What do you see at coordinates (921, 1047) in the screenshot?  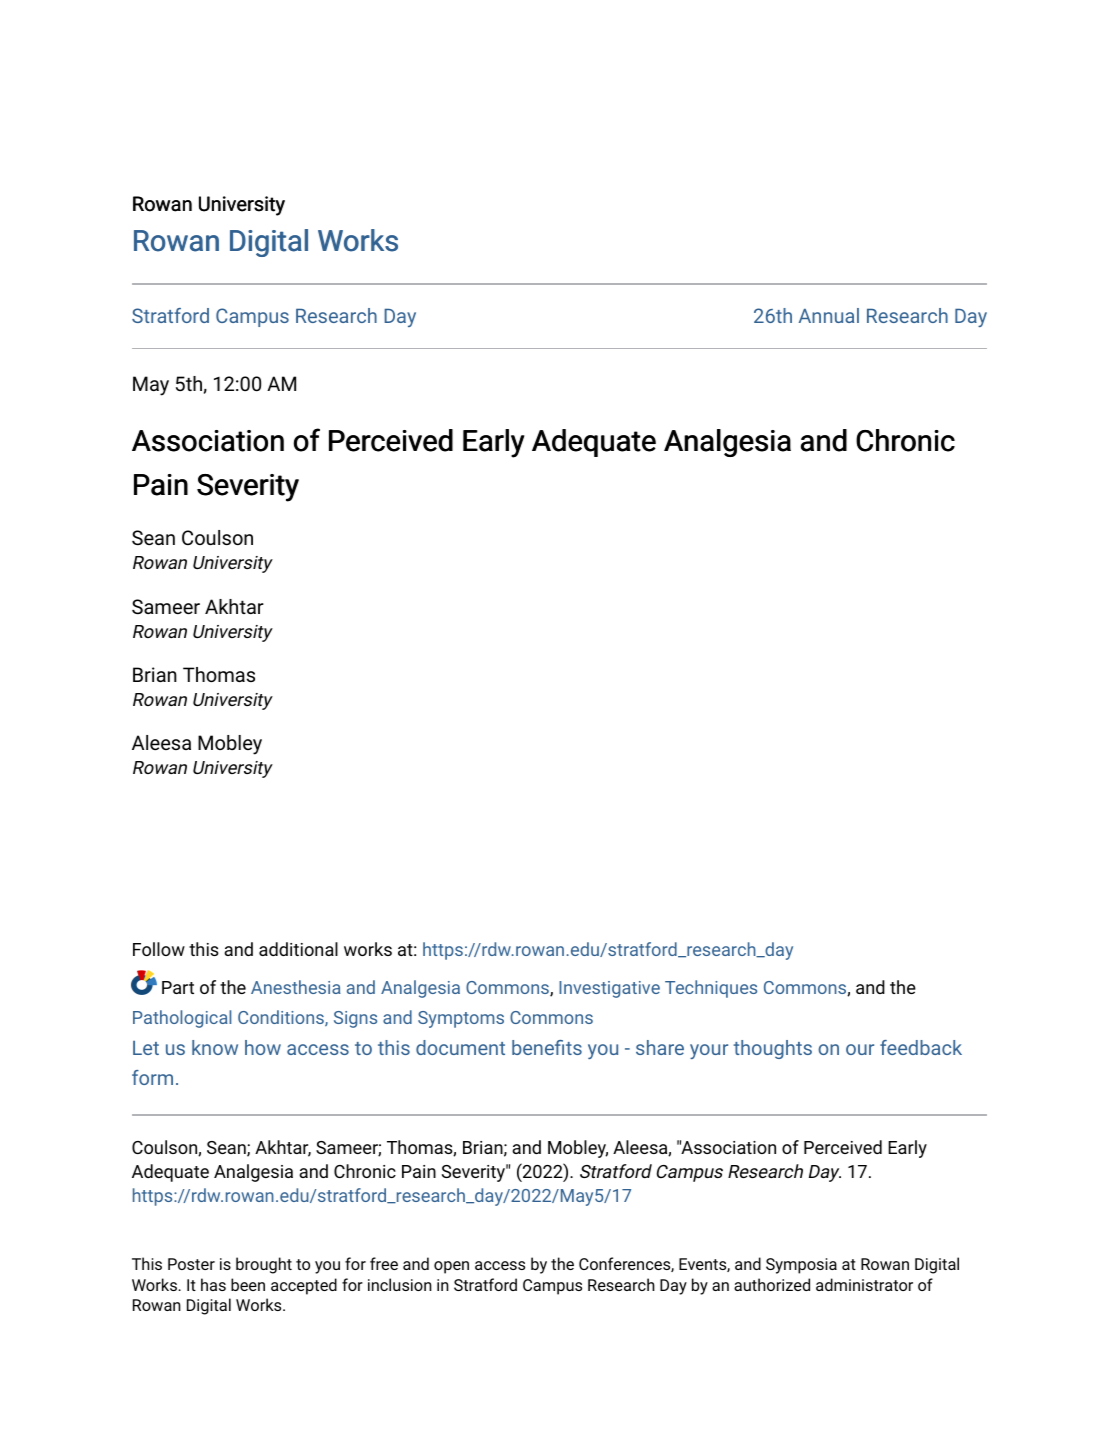 I see `feedback` at bounding box center [921, 1047].
